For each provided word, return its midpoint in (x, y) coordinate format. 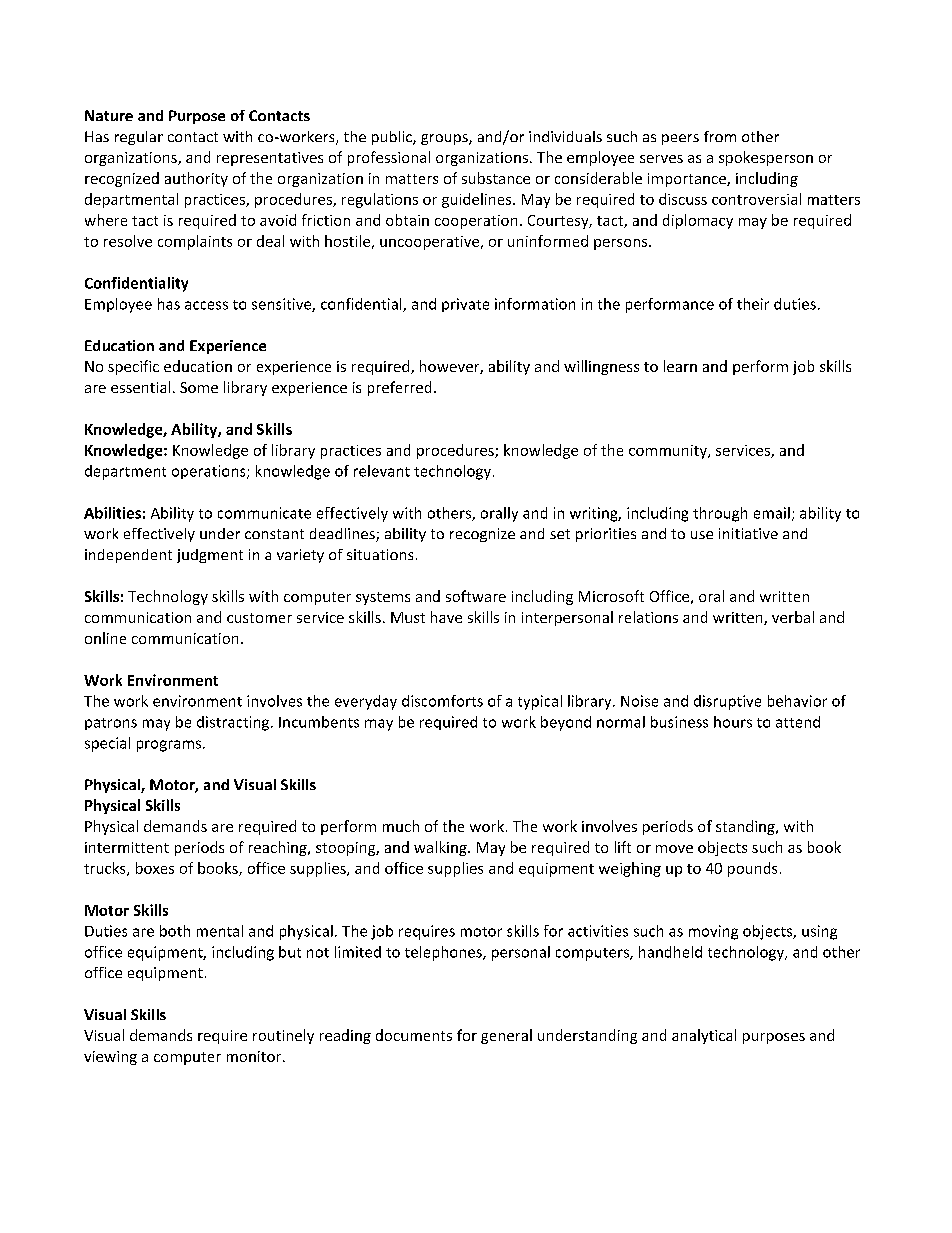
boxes (155, 868)
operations (210, 472)
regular (139, 138)
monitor (255, 1056)
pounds (752, 869)
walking (441, 848)
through (720, 514)
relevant (382, 471)
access (206, 305)
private (465, 305)
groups (445, 139)
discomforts (442, 701)
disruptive (727, 702)
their (753, 304)
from (720, 136)
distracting (234, 723)
